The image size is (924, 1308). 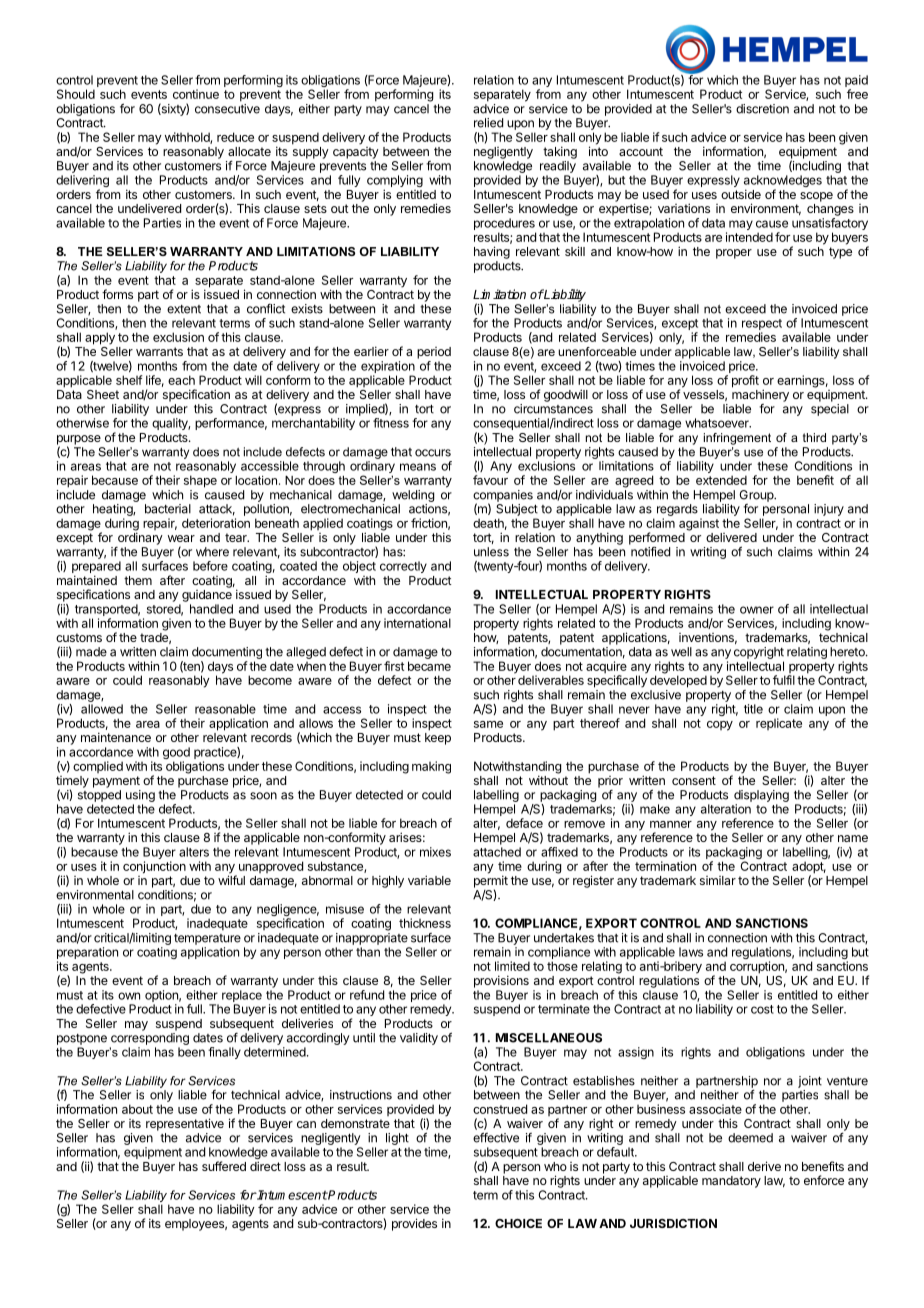 What do you see at coordinates (488, 123) in the screenshot?
I see `relied` at bounding box center [488, 123].
